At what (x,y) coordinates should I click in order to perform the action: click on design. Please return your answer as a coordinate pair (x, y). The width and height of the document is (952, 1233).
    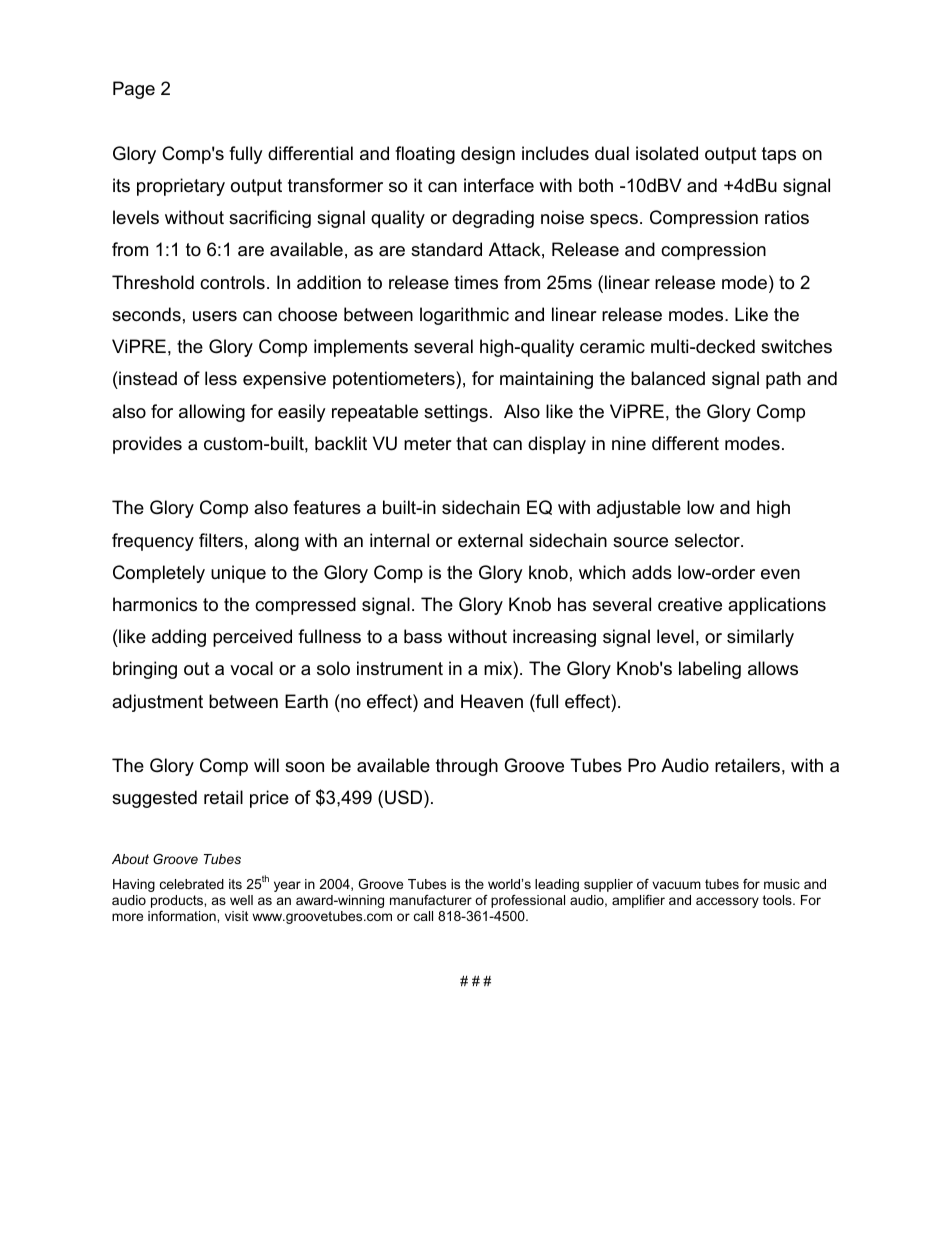
    Looking at the image, I should click on (488, 155).
